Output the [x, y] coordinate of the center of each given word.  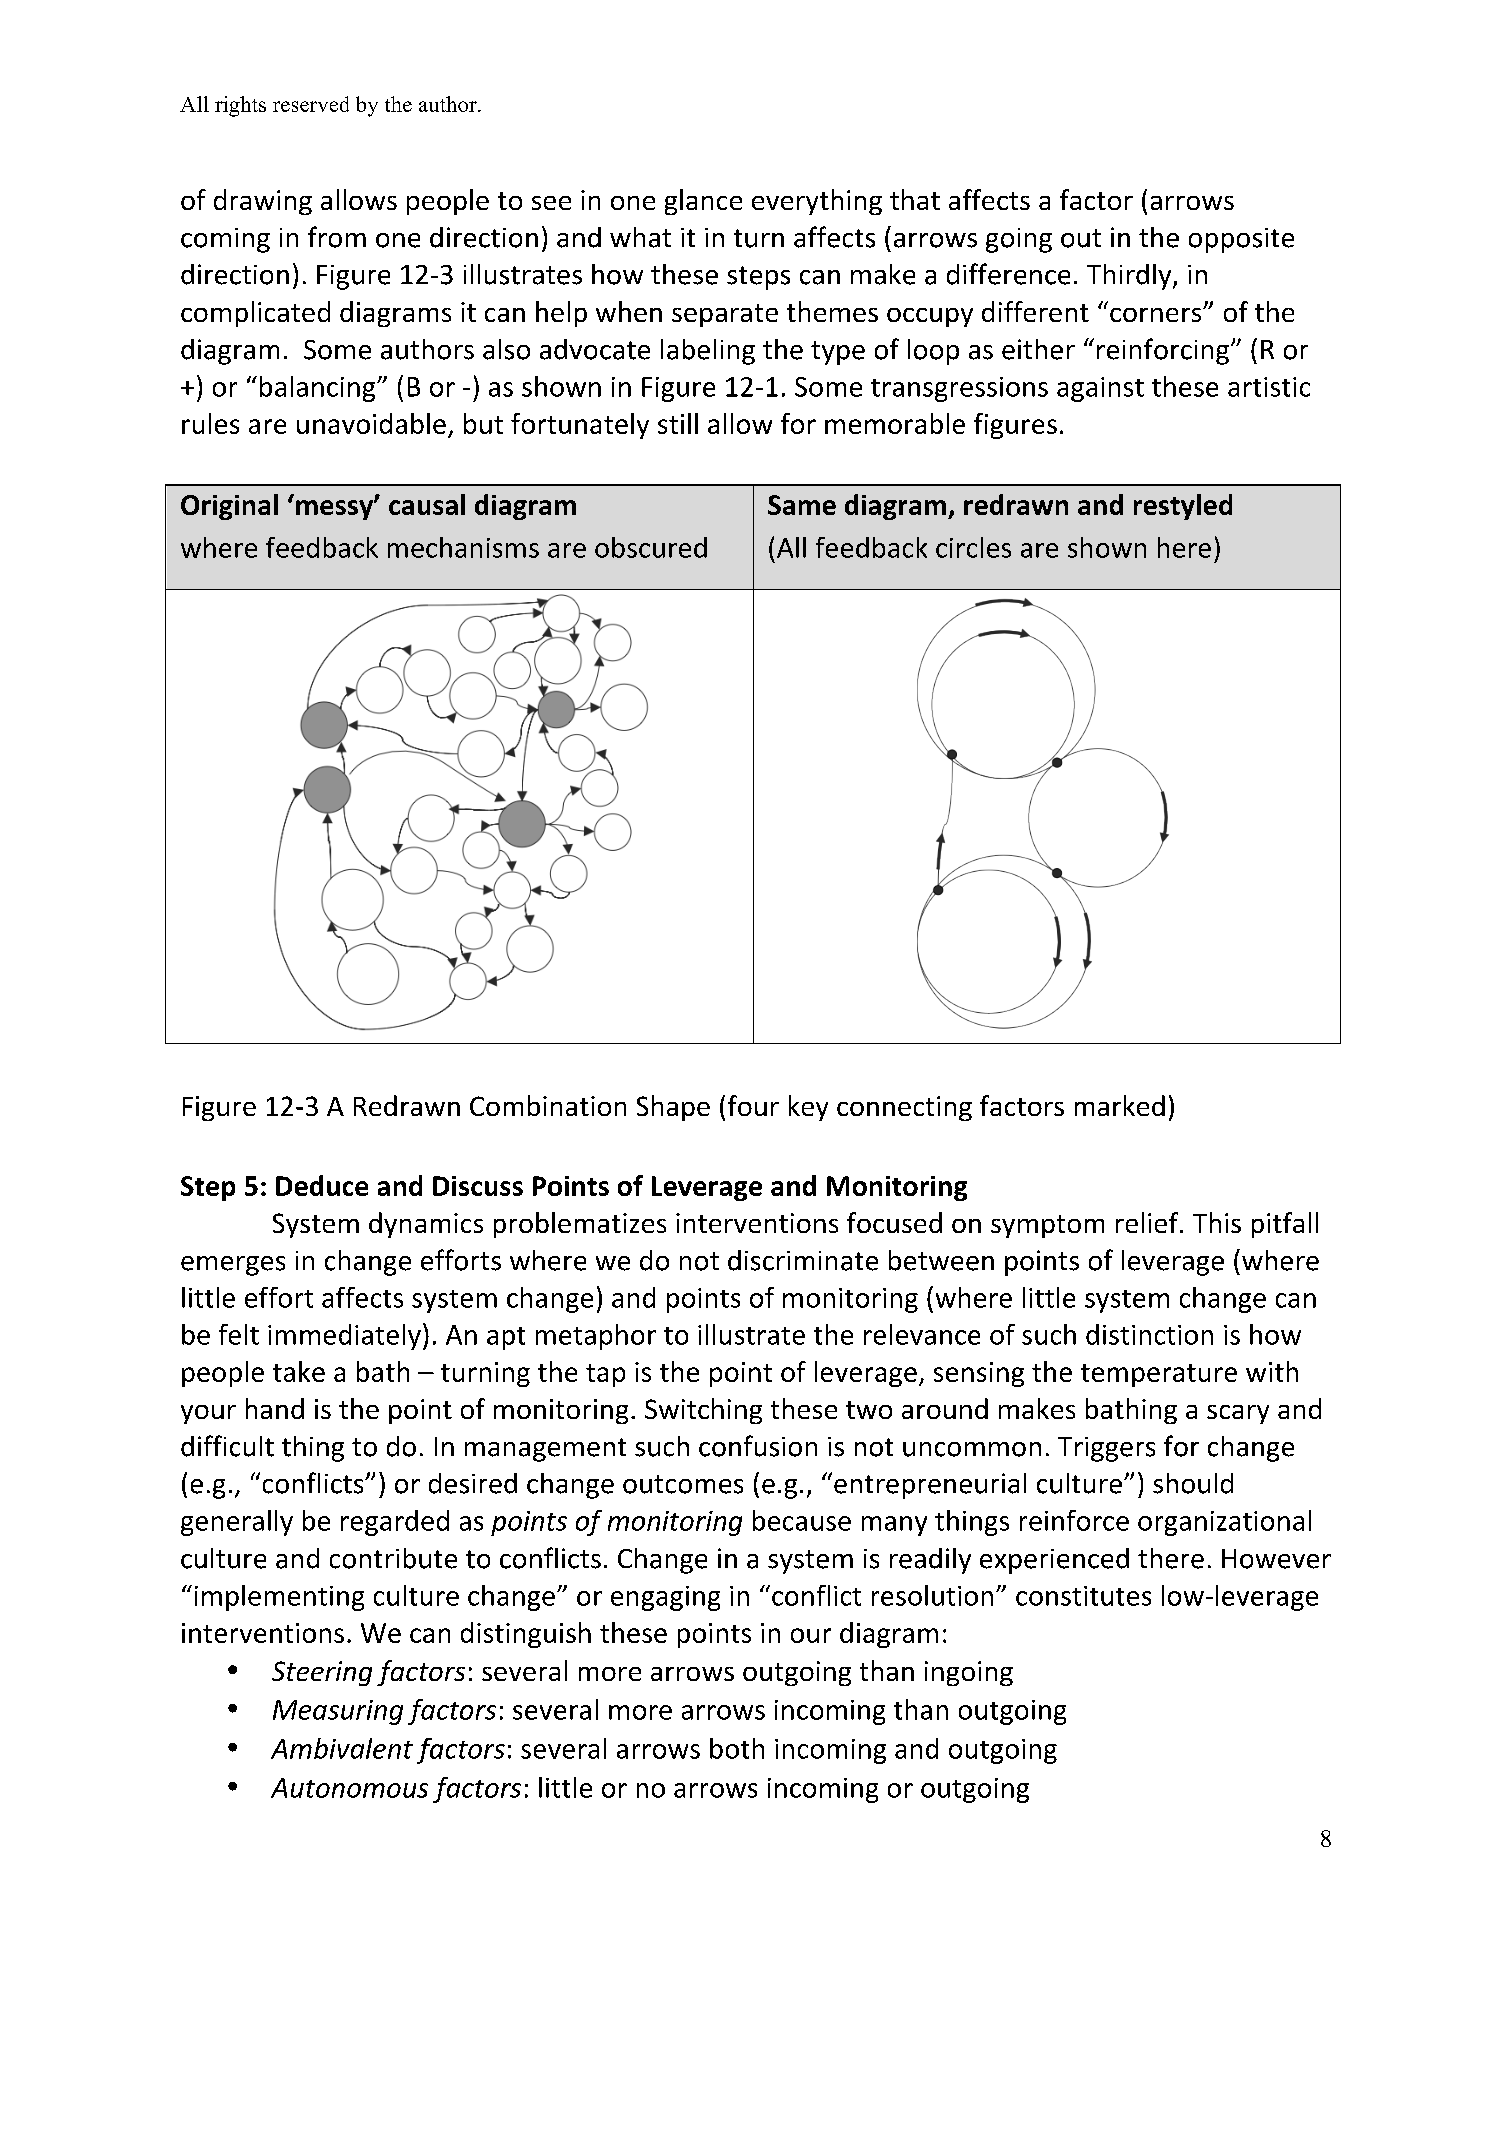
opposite [1241, 240]
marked [1120, 1105]
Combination [548, 1105]
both [737, 1748]
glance [703, 202]
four [753, 1105]
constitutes [1083, 1596]
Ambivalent [342, 1748]
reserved [311, 104]
